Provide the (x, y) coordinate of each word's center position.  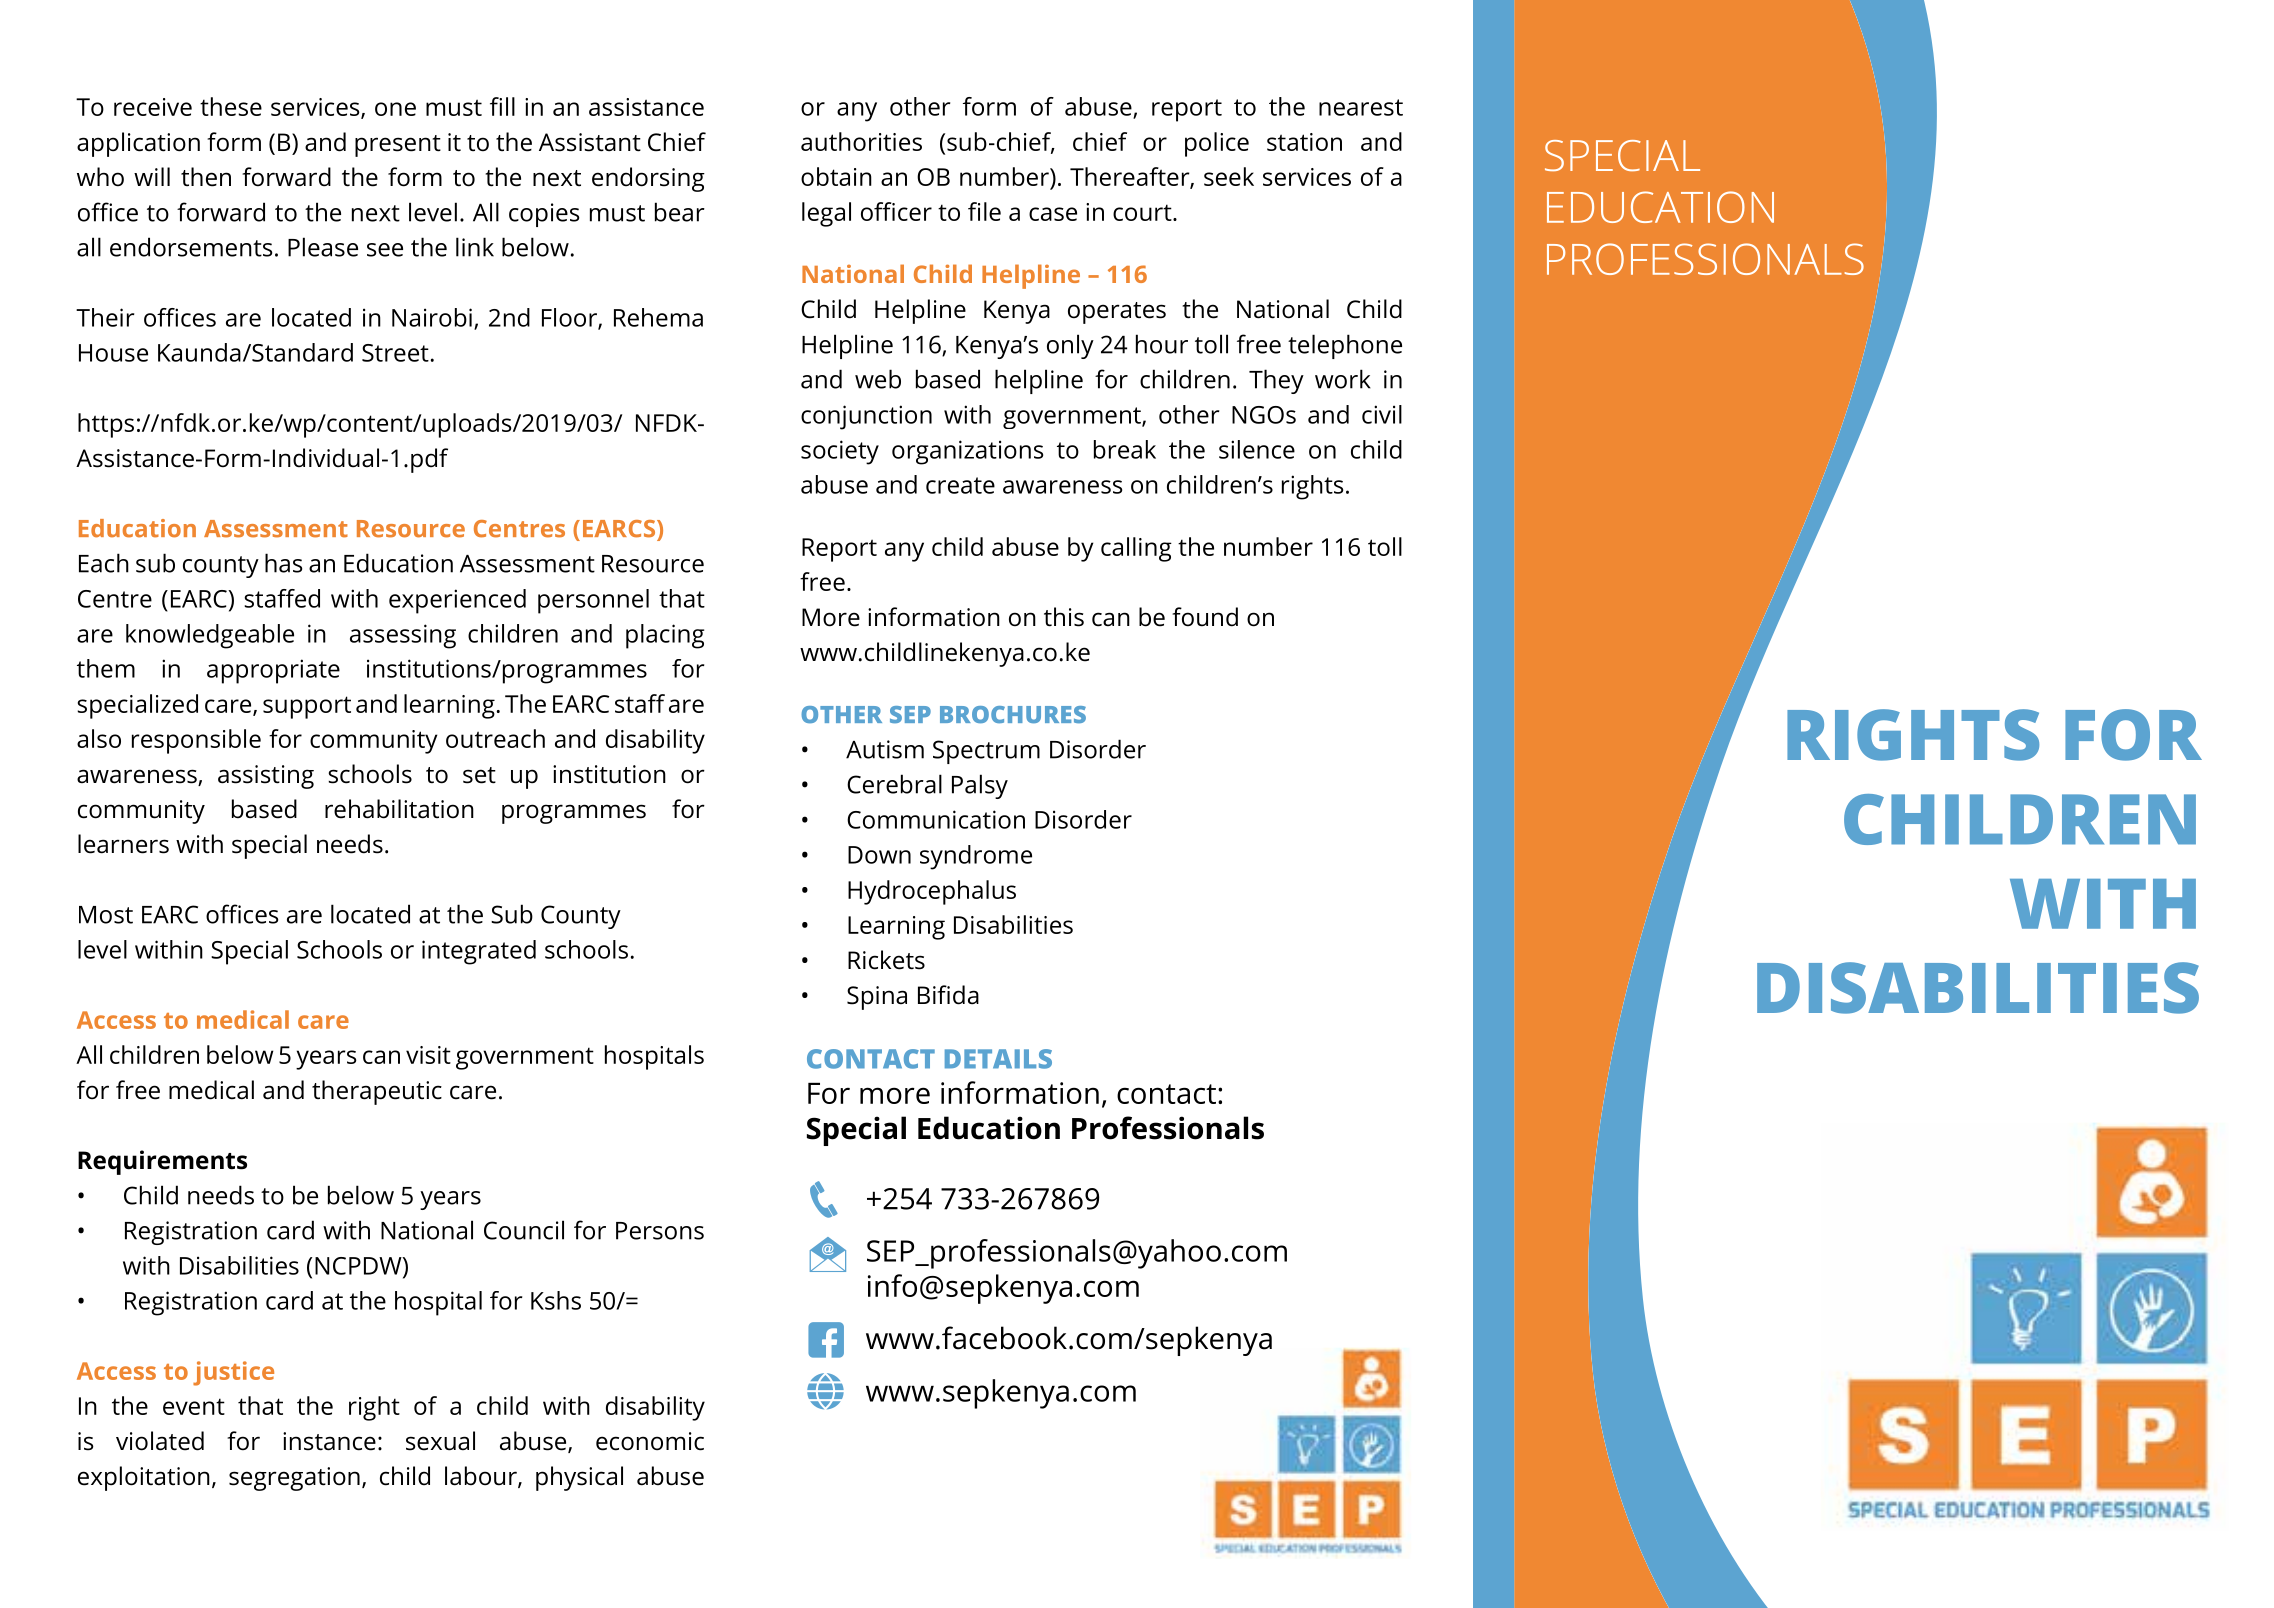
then (206, 177)
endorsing (648, 179)
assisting (266, 777)
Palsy (980, 786)
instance (329, 1441)
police (1217, 144)
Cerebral (894, 784)
